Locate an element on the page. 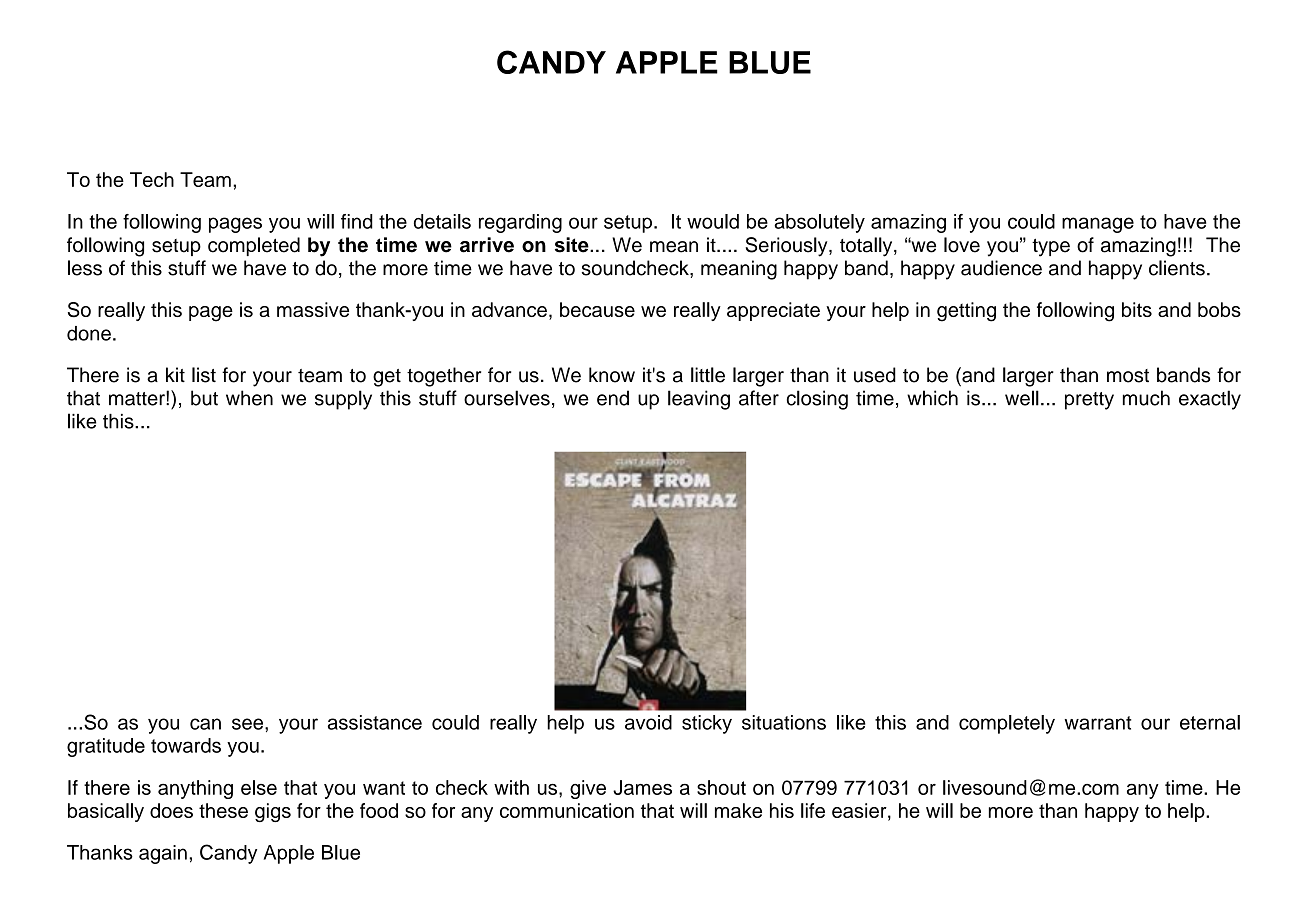 The width and height of the document is (1308, 924). Tech is located at coordinates (152, 179).
